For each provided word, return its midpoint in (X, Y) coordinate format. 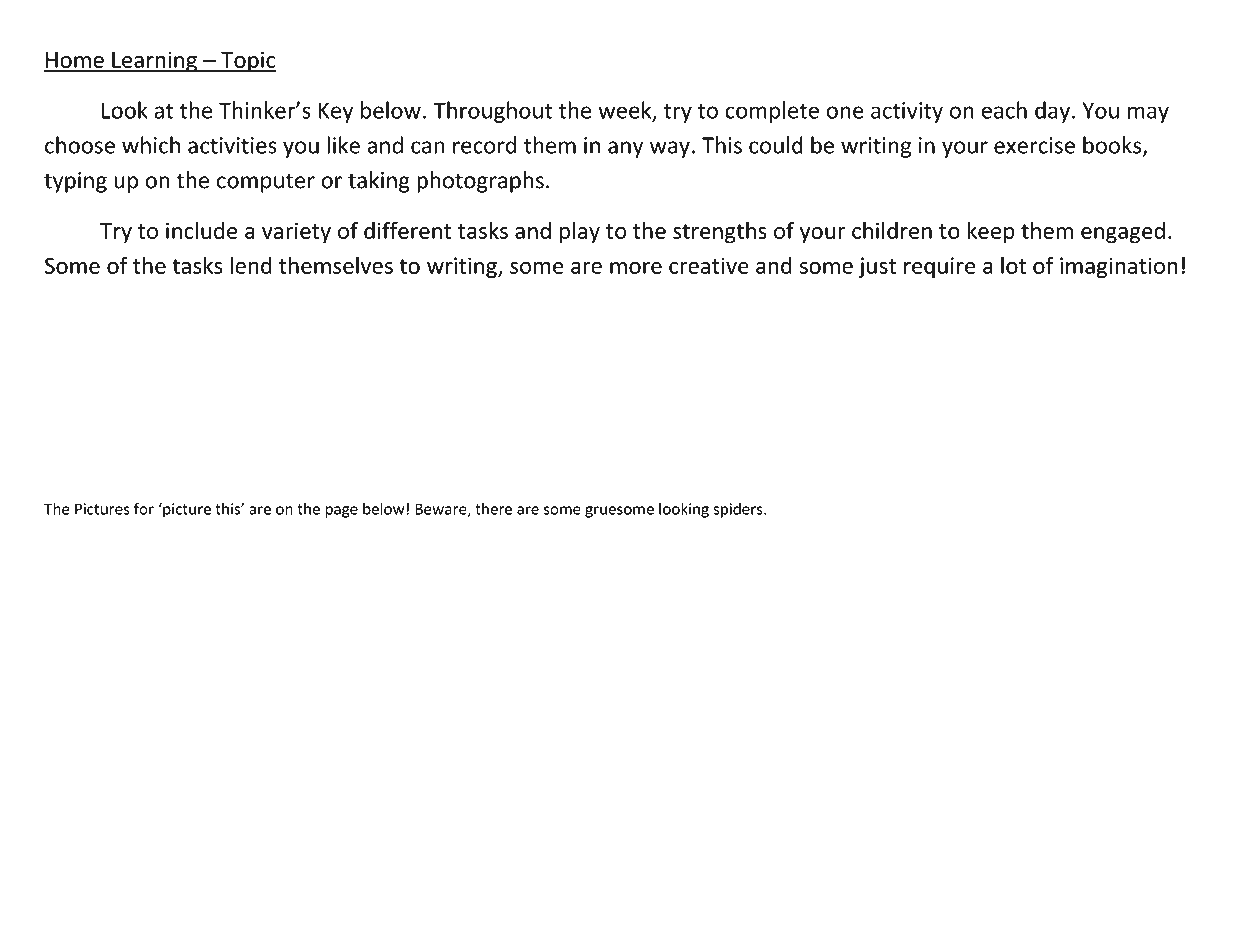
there (493, 509)
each (1004, 110)
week (626, 111)
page (341, 512)
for (144, 508)
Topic (247, 62)
